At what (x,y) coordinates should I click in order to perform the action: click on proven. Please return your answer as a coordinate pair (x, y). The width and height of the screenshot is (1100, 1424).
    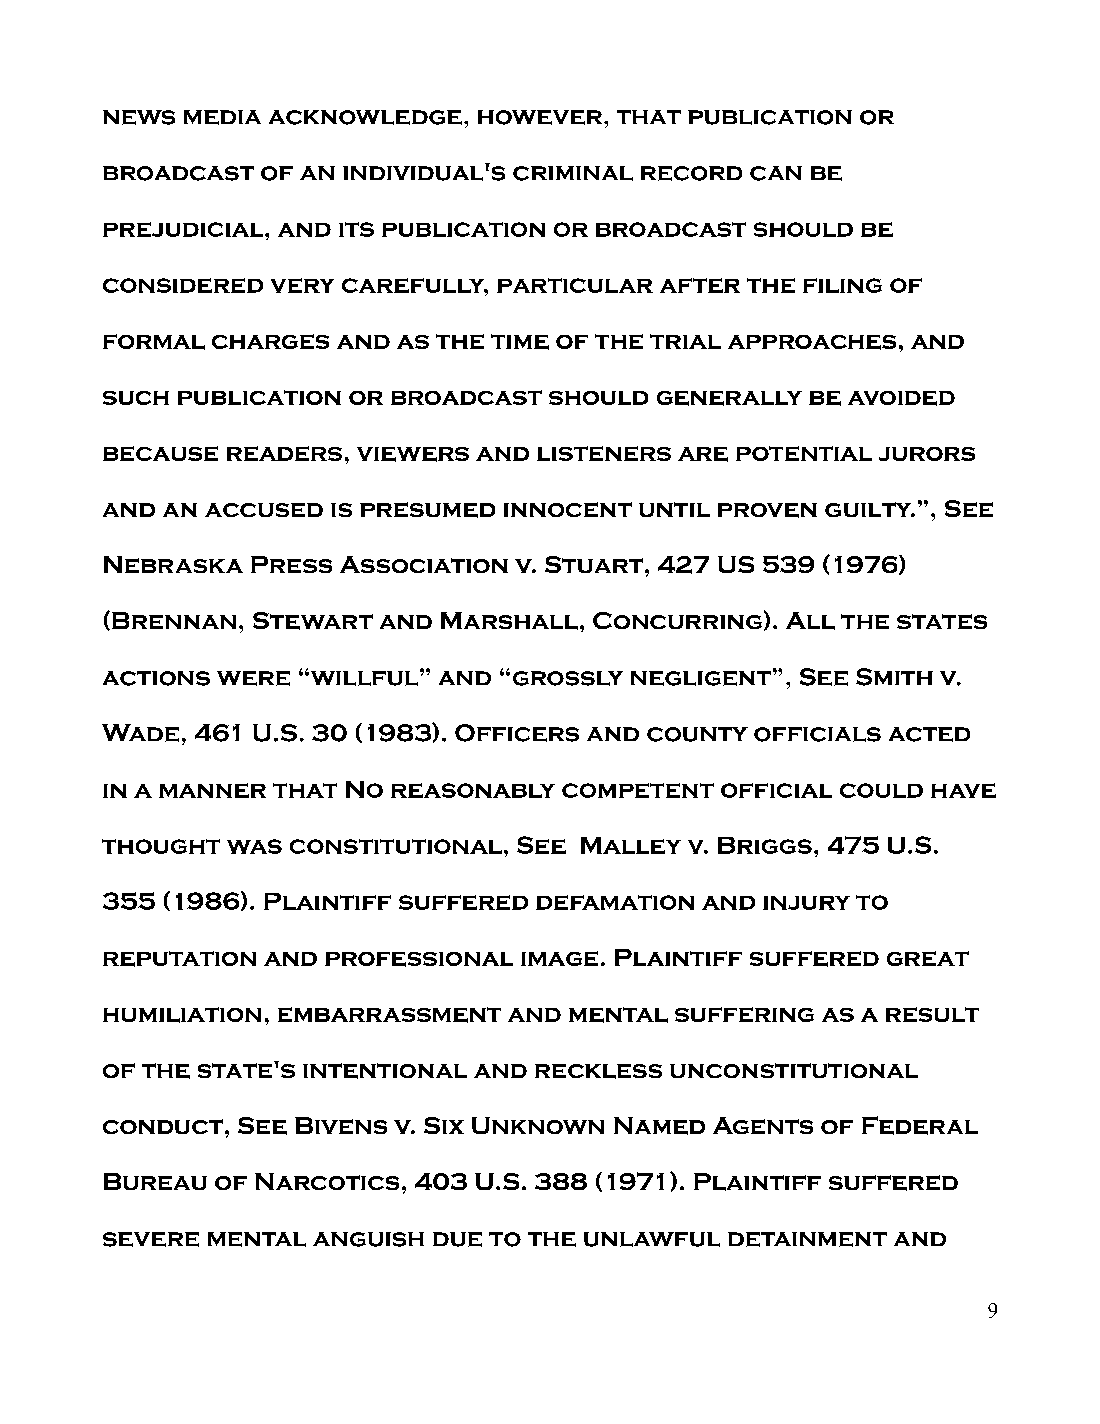
    Looking at the image, I should click on (767, 510).
